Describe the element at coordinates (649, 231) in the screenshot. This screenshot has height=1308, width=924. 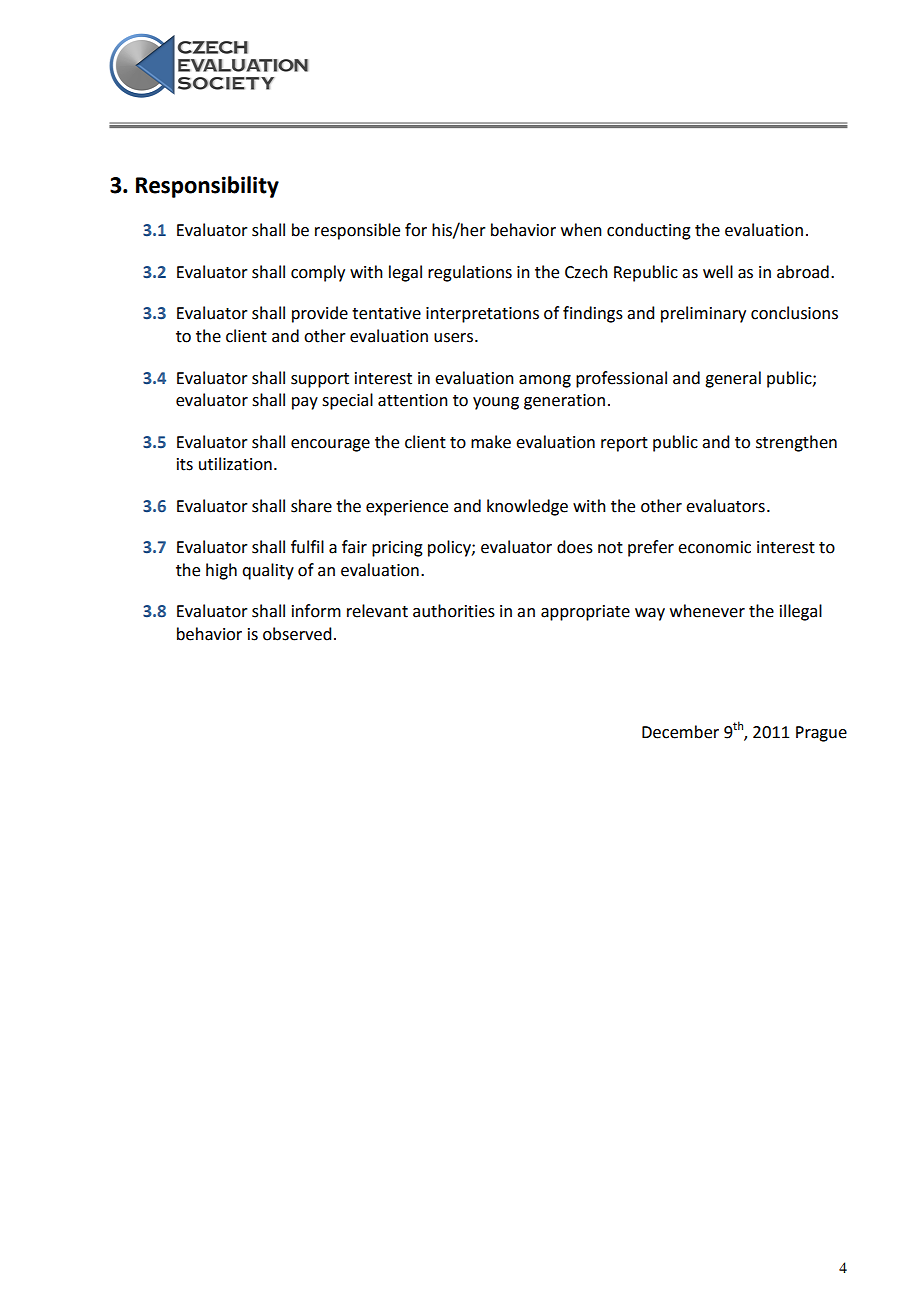
I see `conducting` at that location.
